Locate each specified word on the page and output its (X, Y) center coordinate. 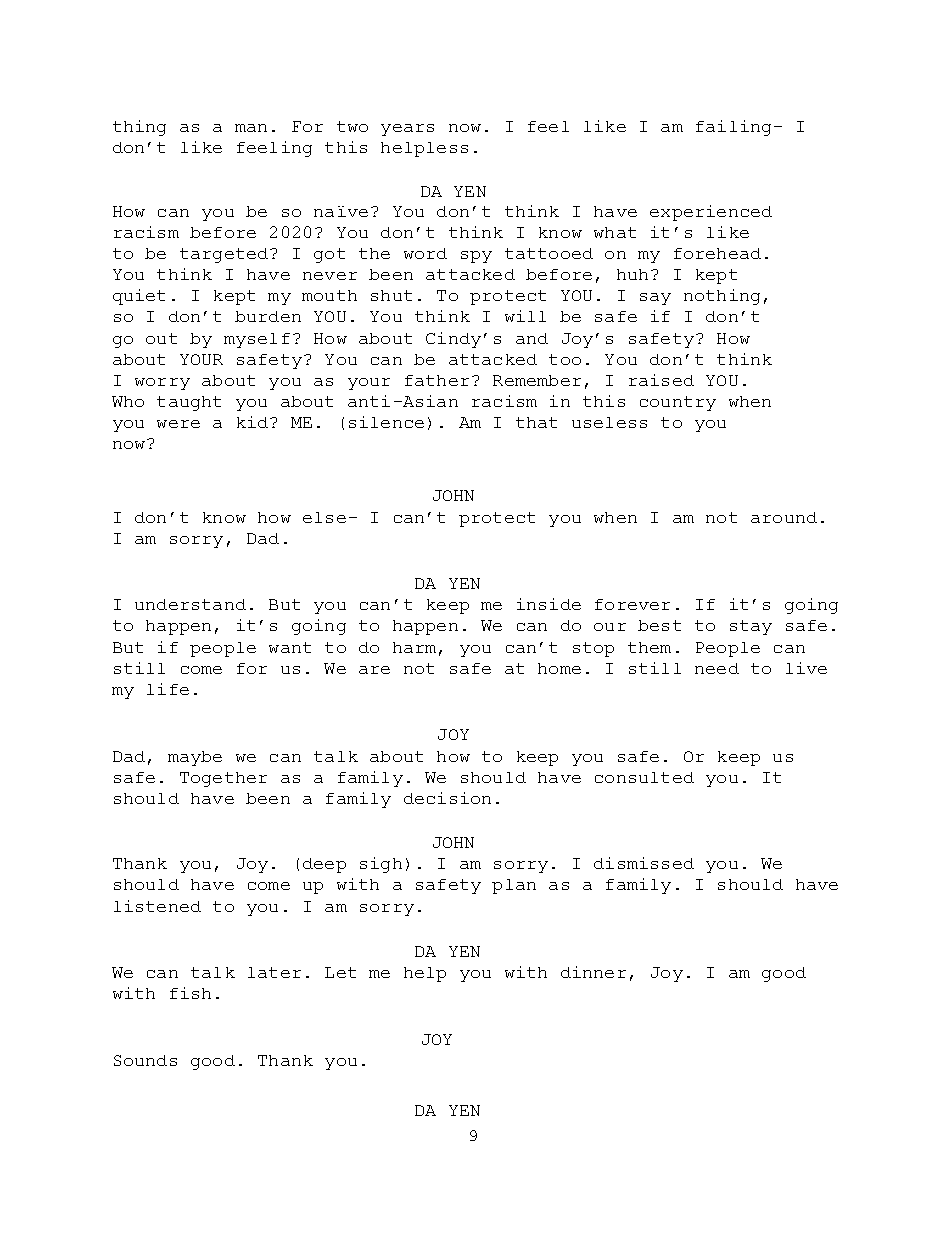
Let (340, 972)
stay (751, 627)
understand (190, 604)
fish (190, 993)
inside (549, 604)
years (407, 130)
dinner (593, 972)
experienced (711, 213)
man (251, 128)
